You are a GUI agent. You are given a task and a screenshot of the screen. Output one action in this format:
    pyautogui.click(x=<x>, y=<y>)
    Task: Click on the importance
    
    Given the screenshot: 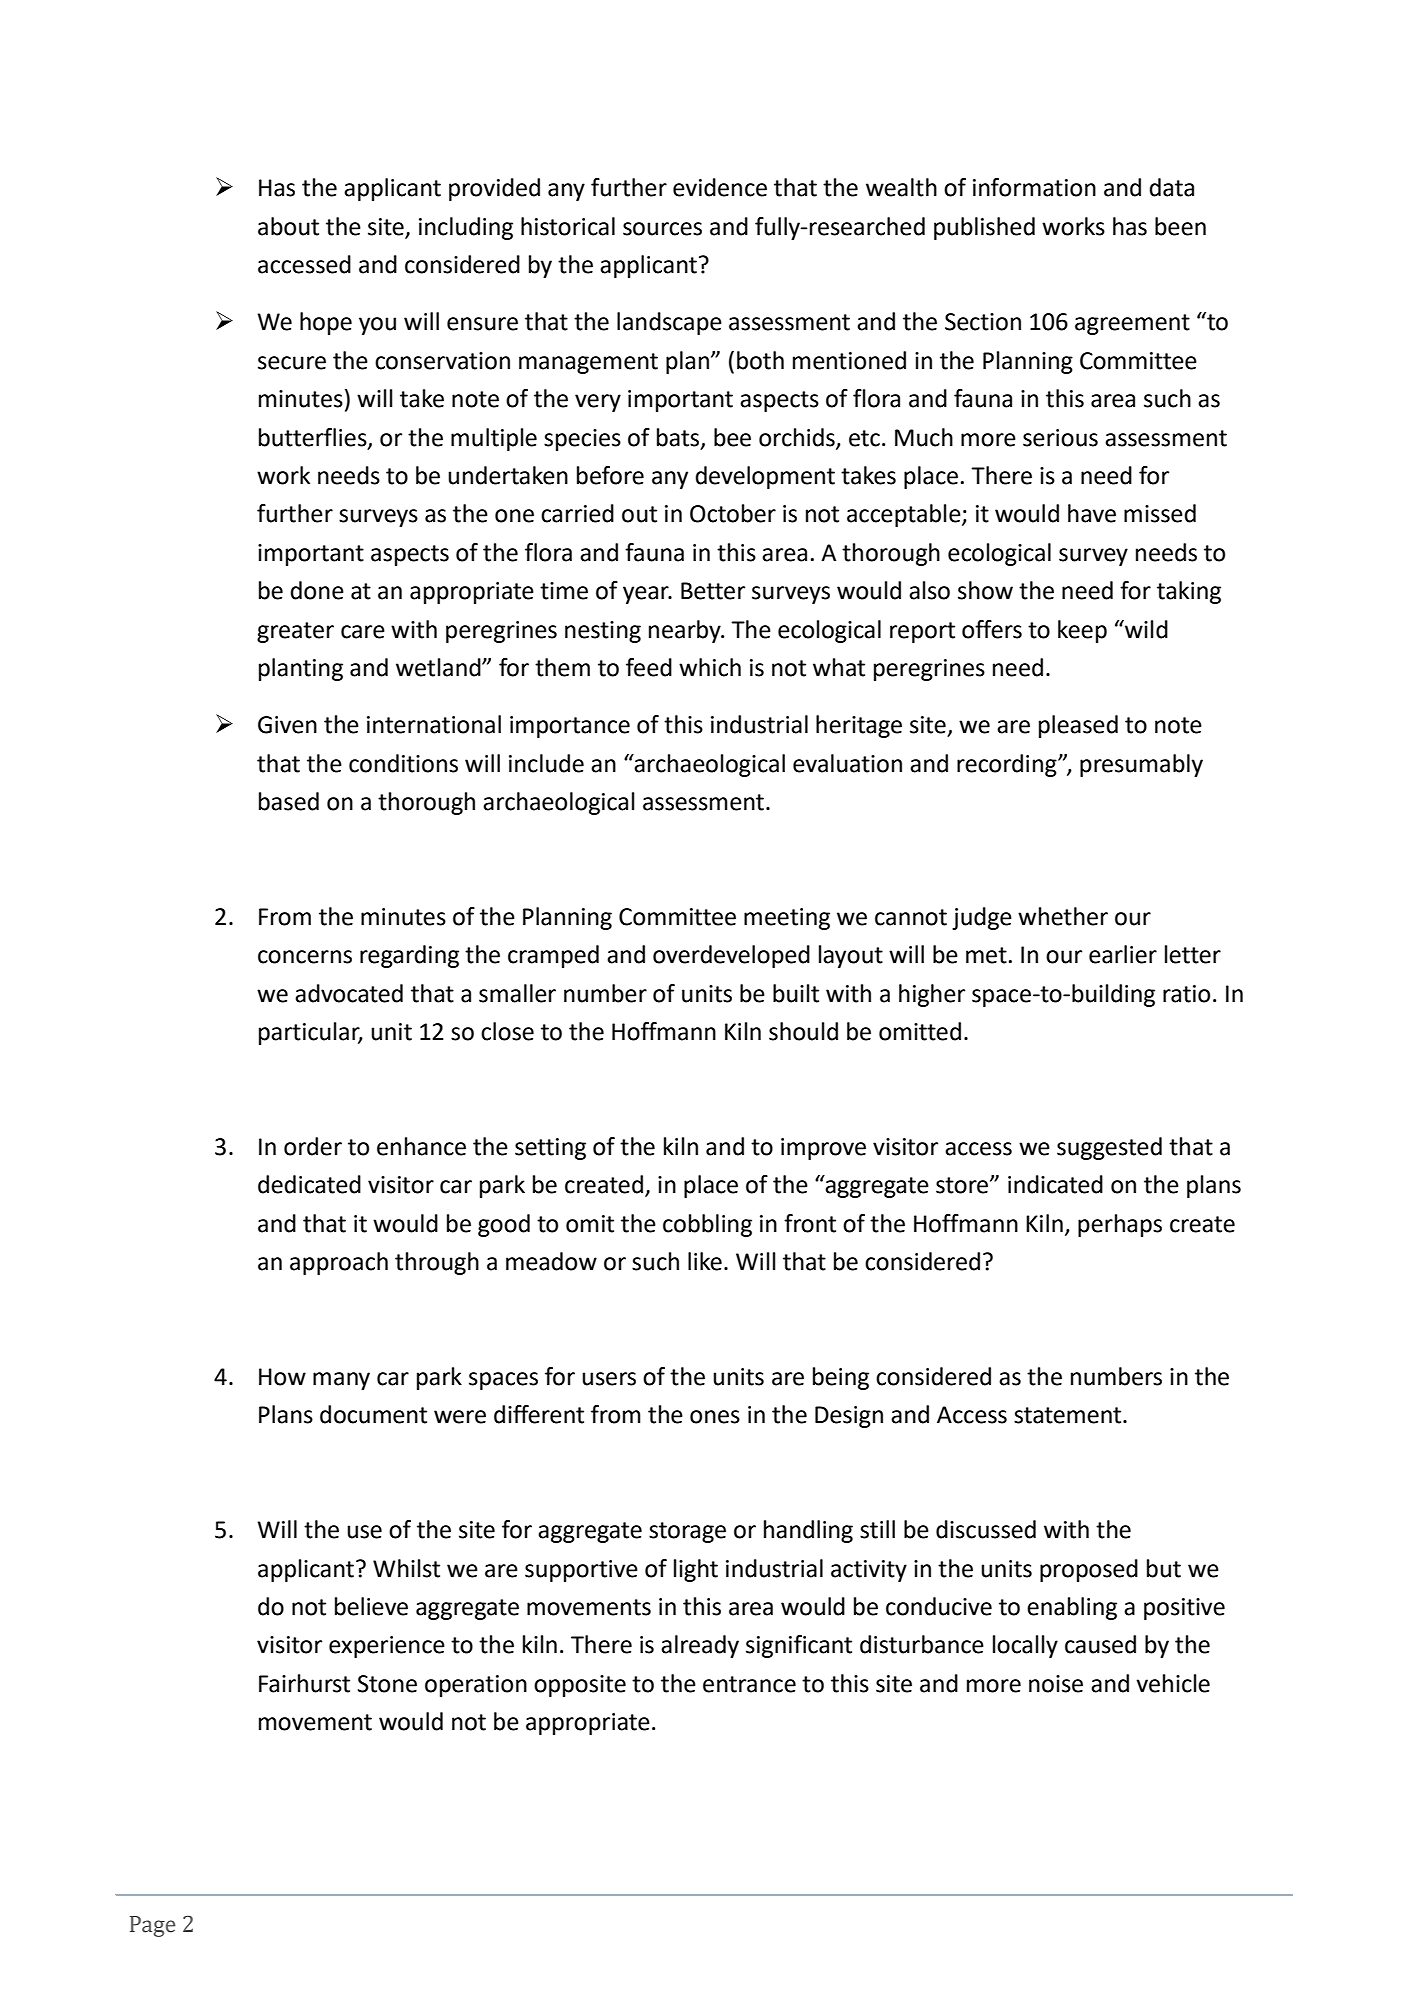 What is the action you would take?
    pyautogui.click(x=570, y=727)
